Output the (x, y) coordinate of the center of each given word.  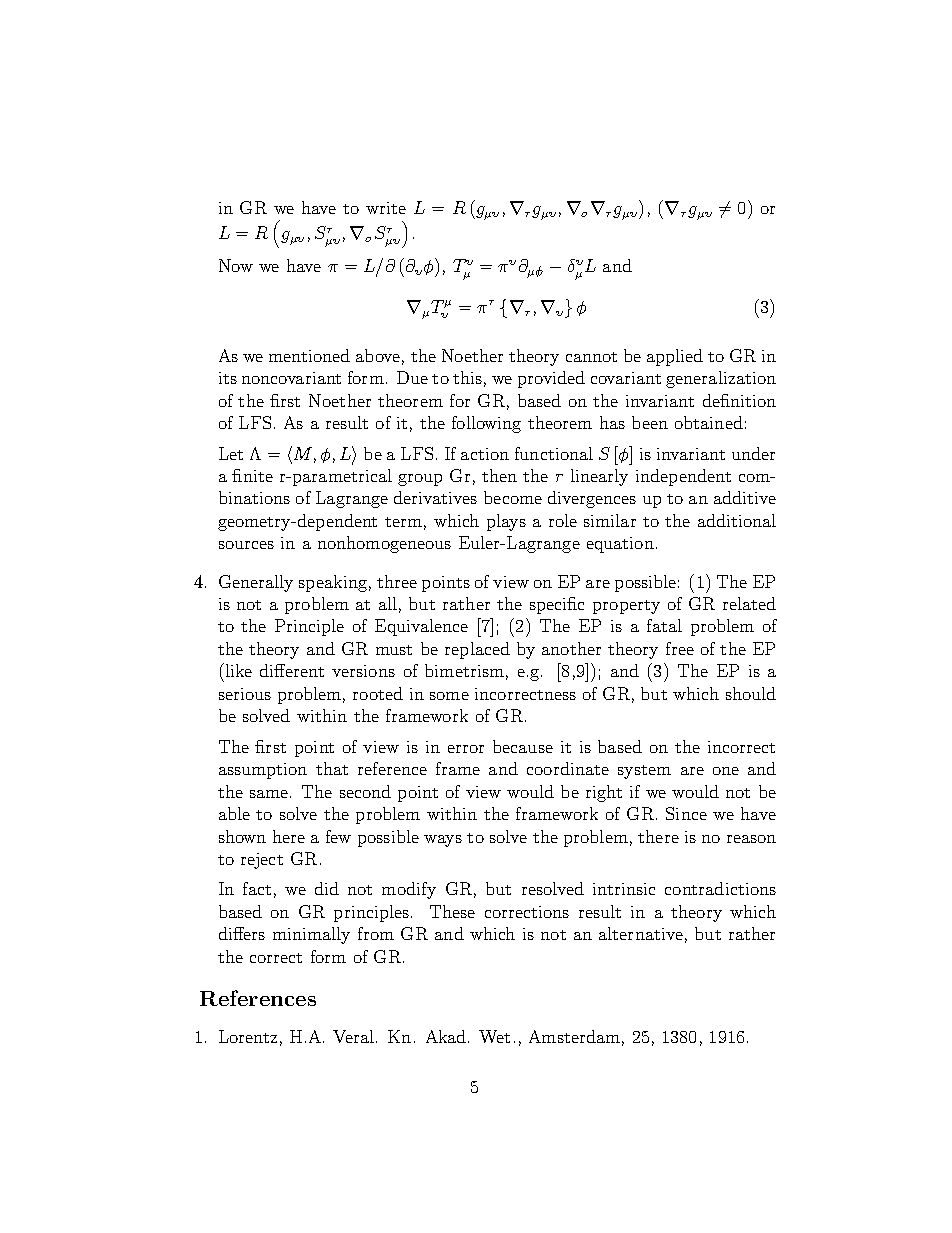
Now (236, 265)
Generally (256, 583)
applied (675, 357)
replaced (477, 650)
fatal (664, 625)
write (386, 208)
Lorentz (248, 1036)
